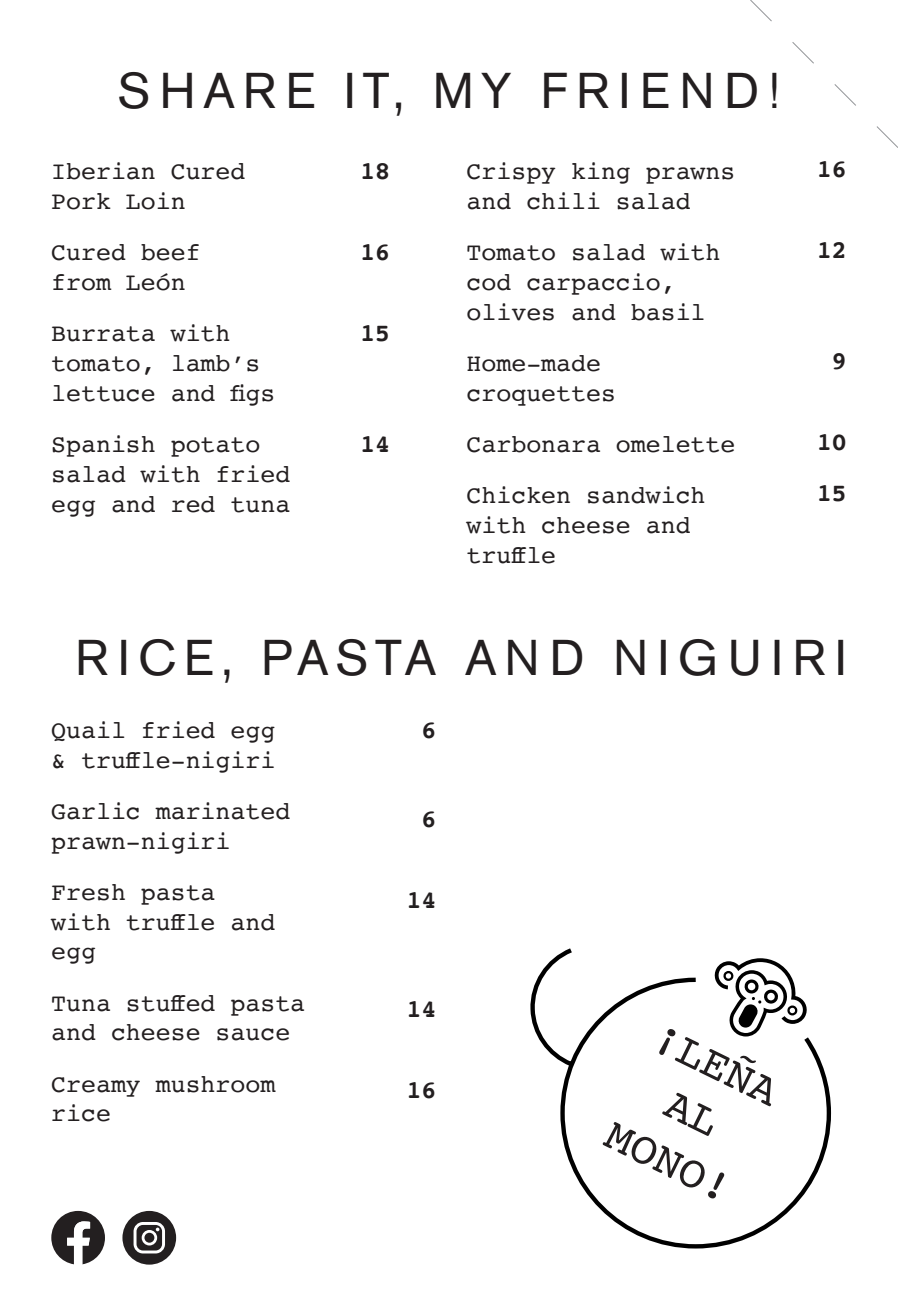  Describe the element at coordinates (601, 173) in the screenshot. I see `king` at that location.
